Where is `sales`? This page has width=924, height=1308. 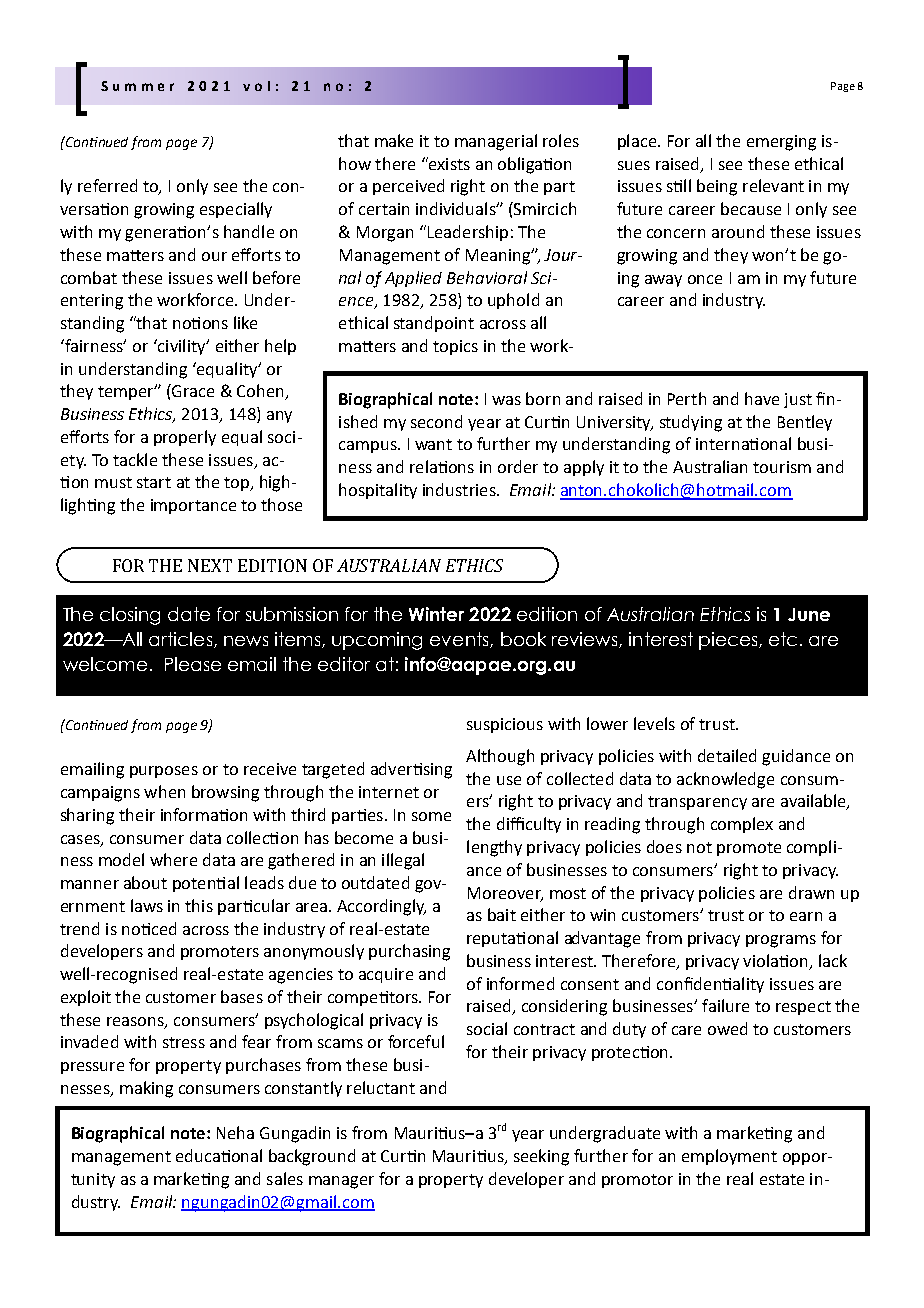 sales is located at coordinates (285, 1178).
